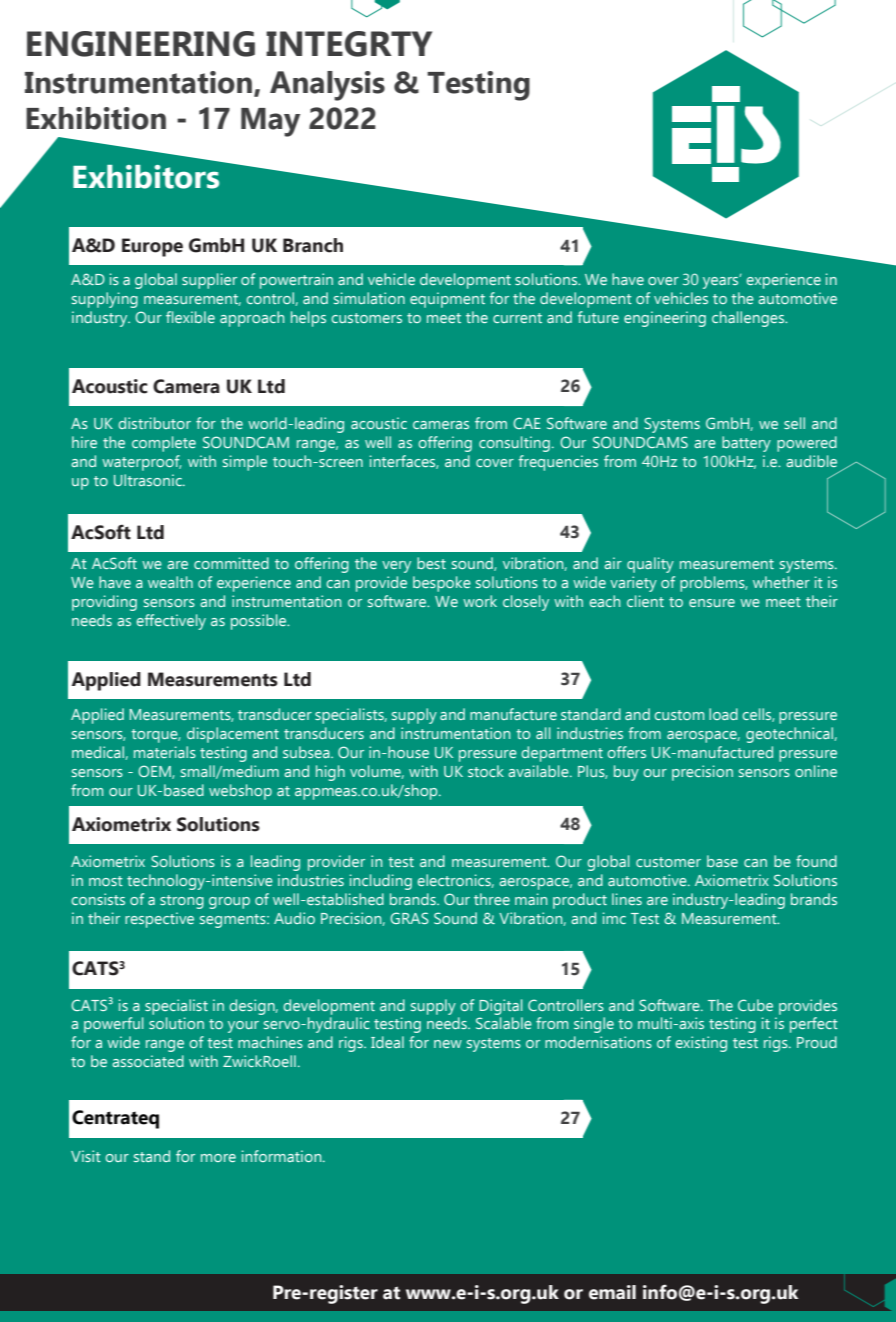 The height and width of the image is (1322, 896). I want to click on Analysis, so click(327, 86).
